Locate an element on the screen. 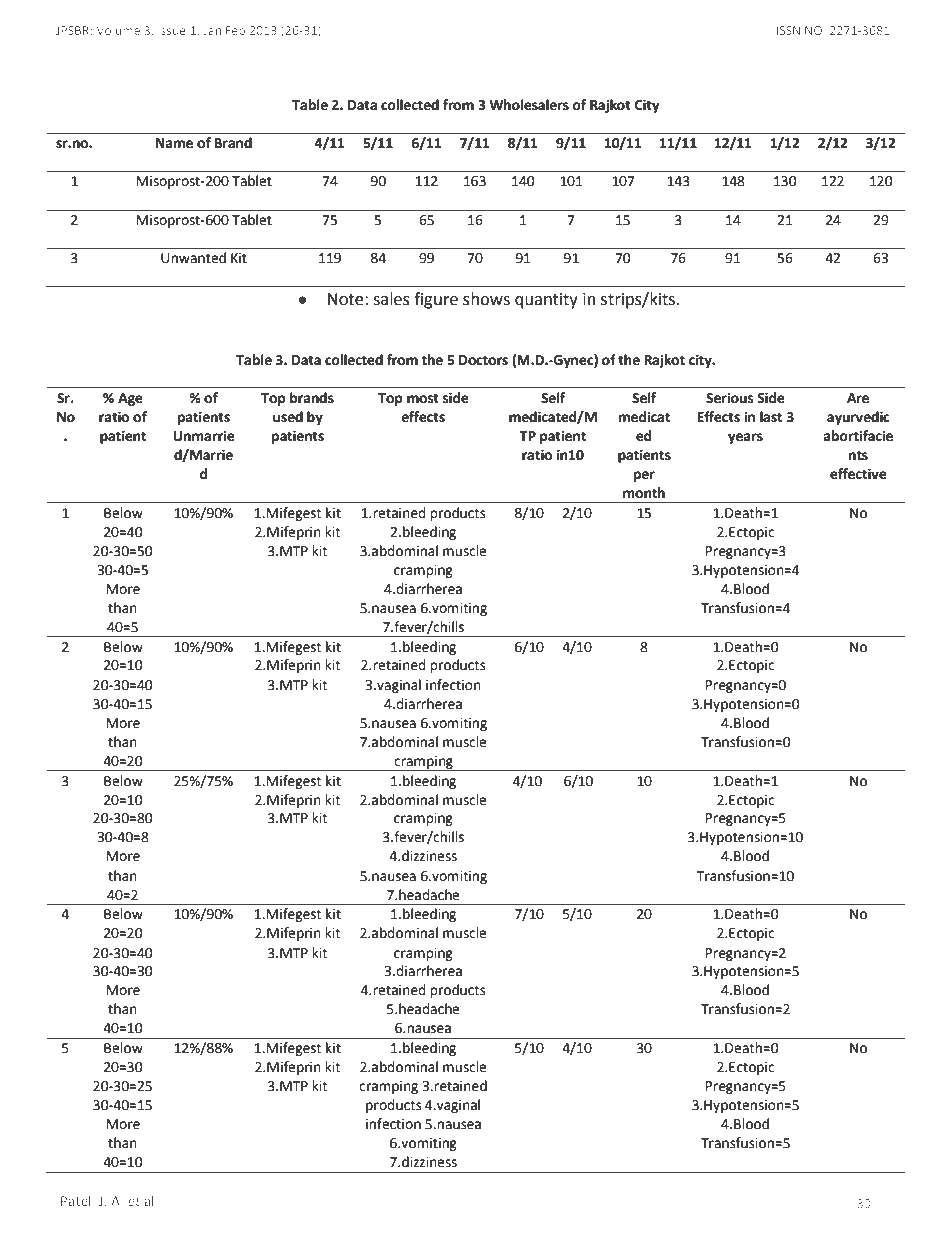 The image size is (952, 1233). month is located at coordinates (644, 493).
